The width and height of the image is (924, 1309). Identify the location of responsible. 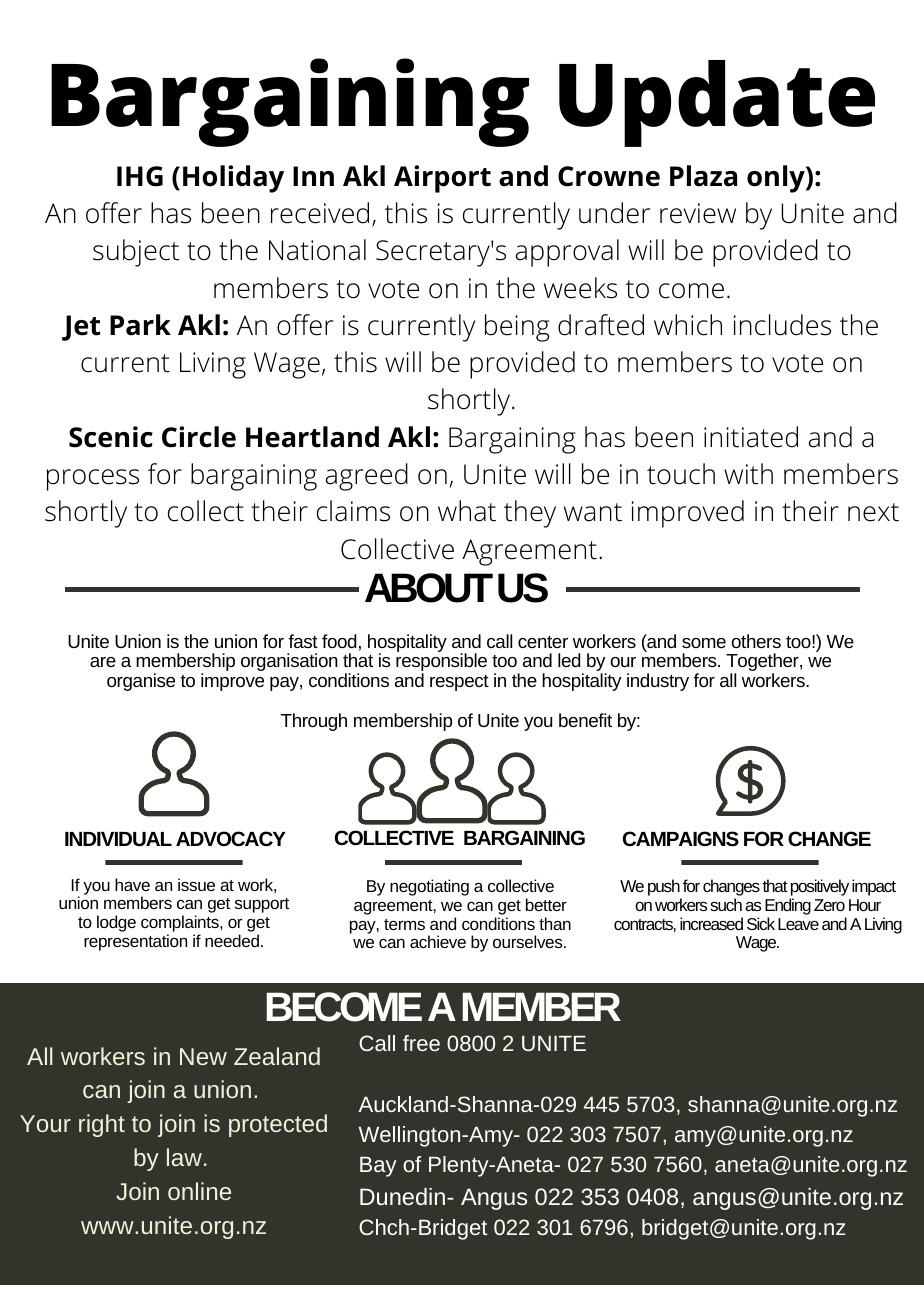
(441, 663).
